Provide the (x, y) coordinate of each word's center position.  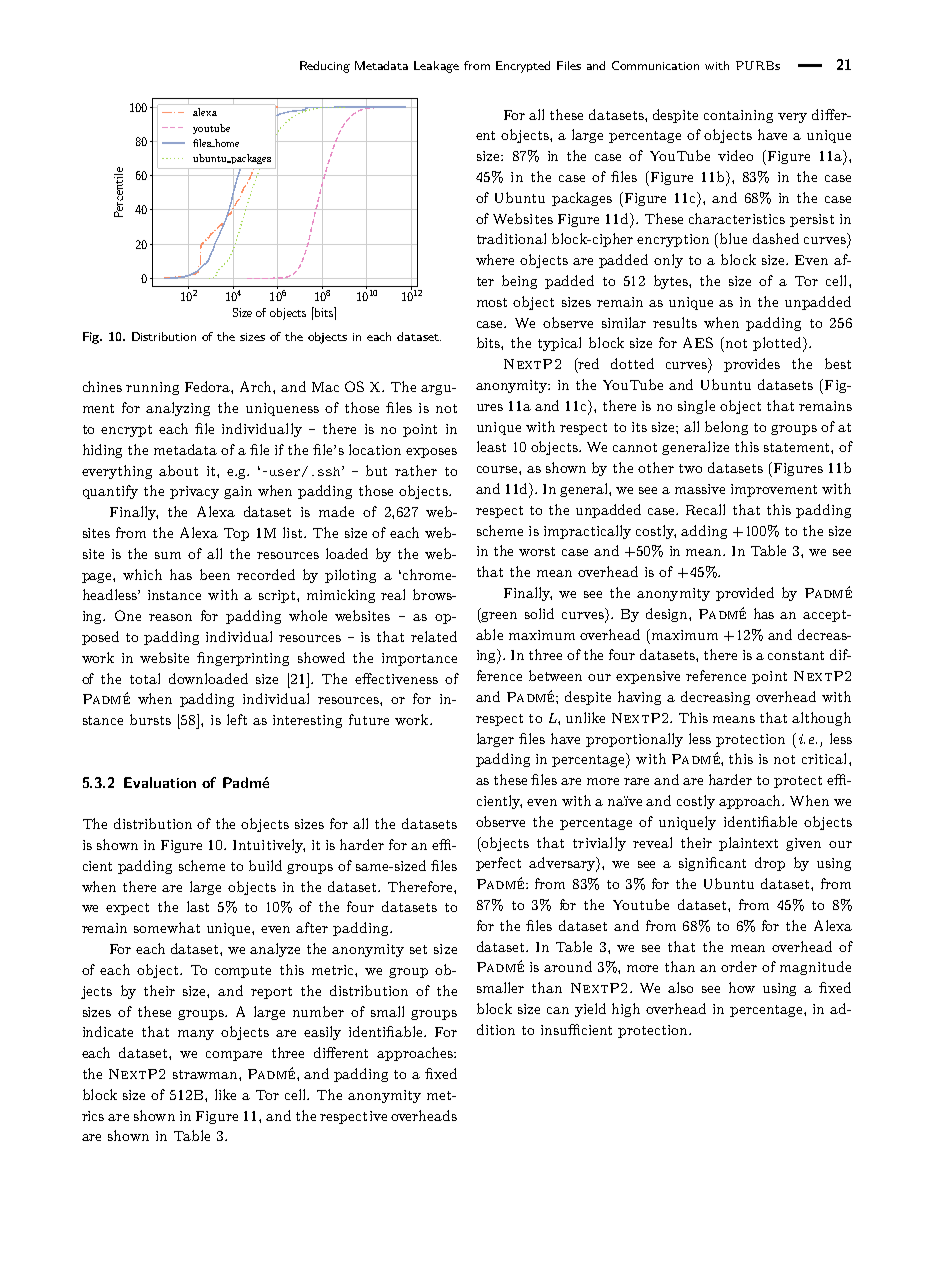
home (226, 143)
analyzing (178, 409)
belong (726, 428)
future (369, 719)
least (491, 446)
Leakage (436, 67)
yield (590, 1010)
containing (738, 116)
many (196, 1035)
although (821, 719)
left (237, 719)
